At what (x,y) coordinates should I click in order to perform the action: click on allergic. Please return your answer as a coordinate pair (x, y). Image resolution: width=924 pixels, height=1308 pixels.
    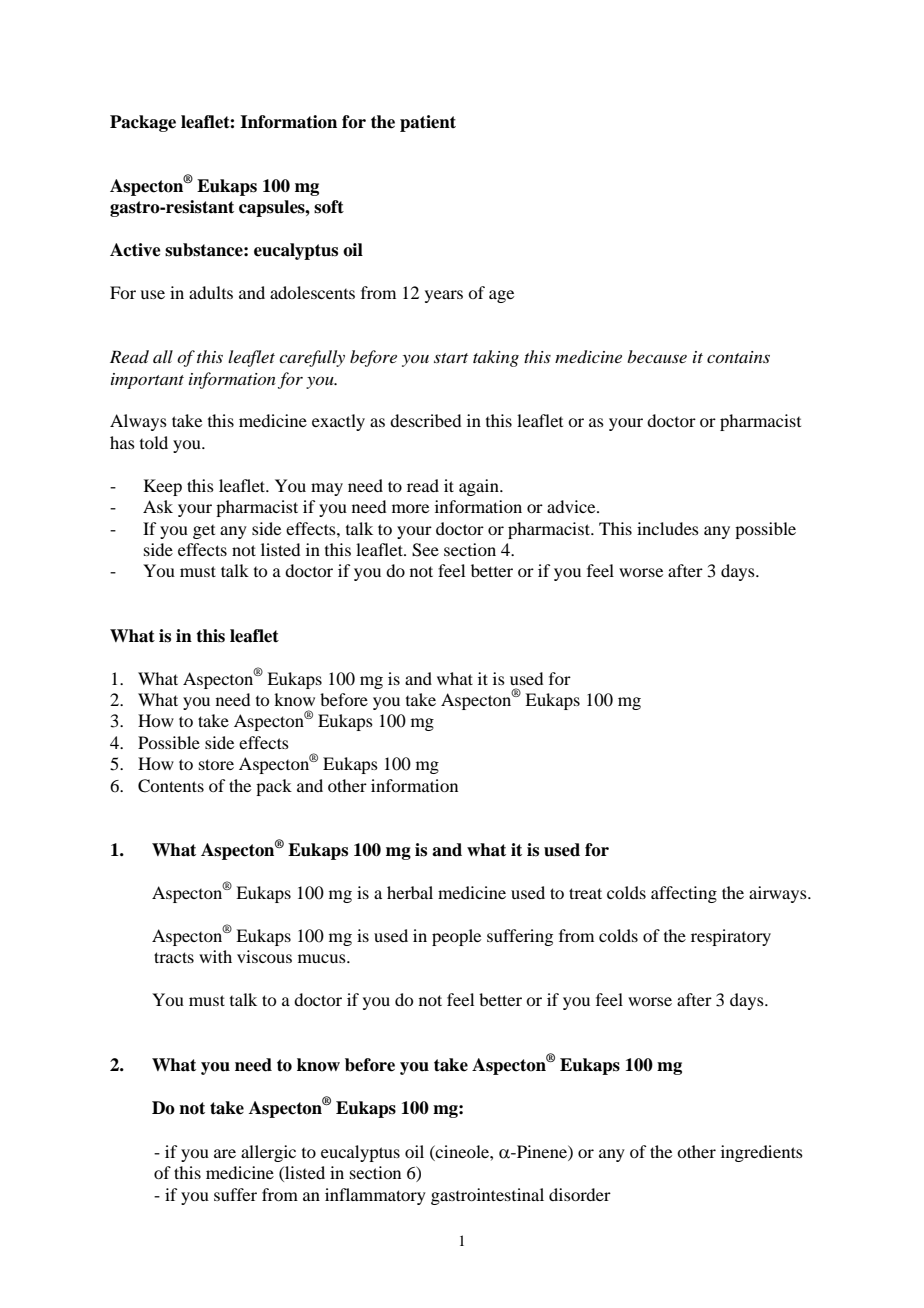
    Looking at the image, I should click on (268, 1153).
